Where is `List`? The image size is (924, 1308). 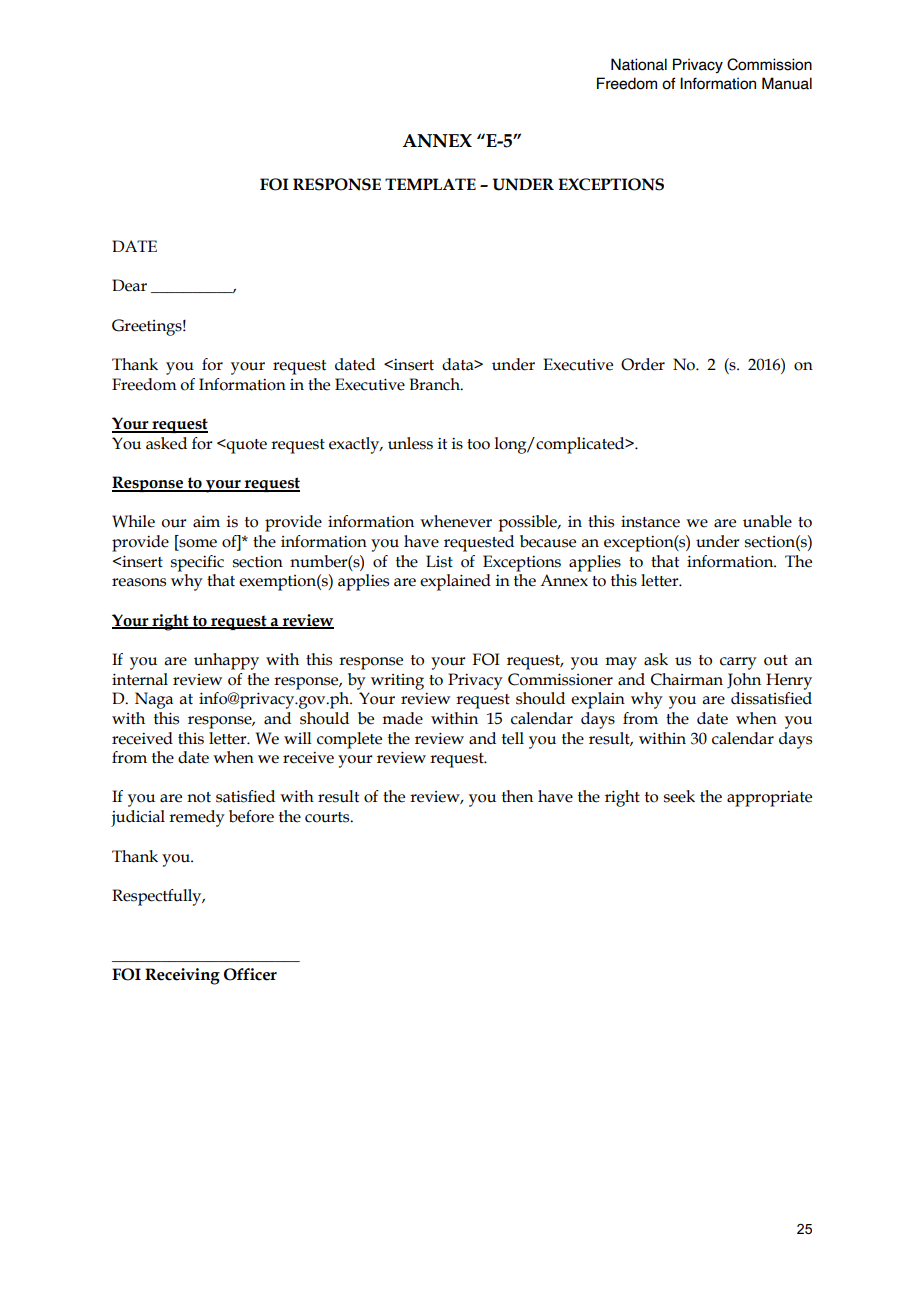 List is located at coordinates (439, 561).
